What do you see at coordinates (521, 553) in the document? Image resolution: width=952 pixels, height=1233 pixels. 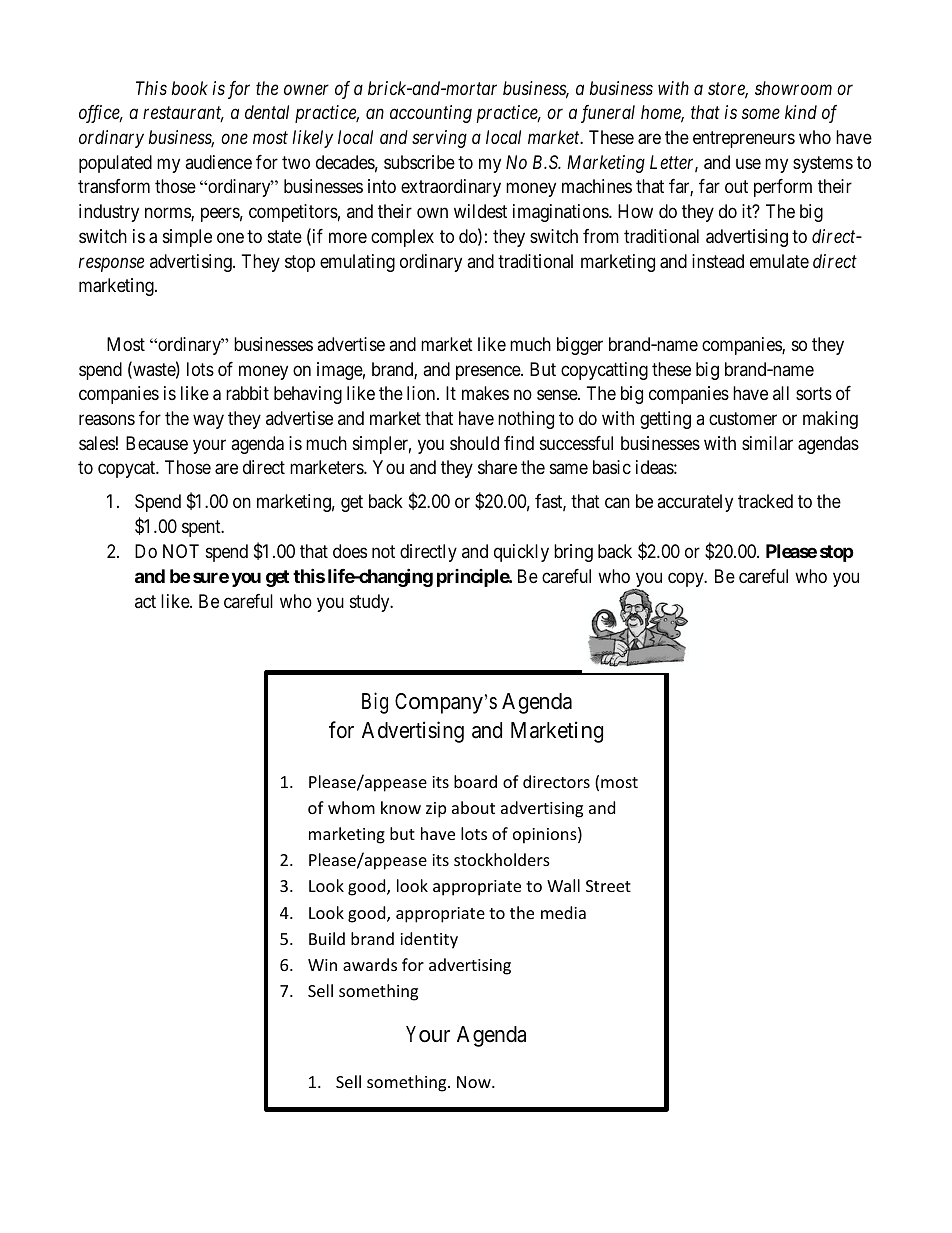 I see `quickly` at bounding box center [521, 553].
